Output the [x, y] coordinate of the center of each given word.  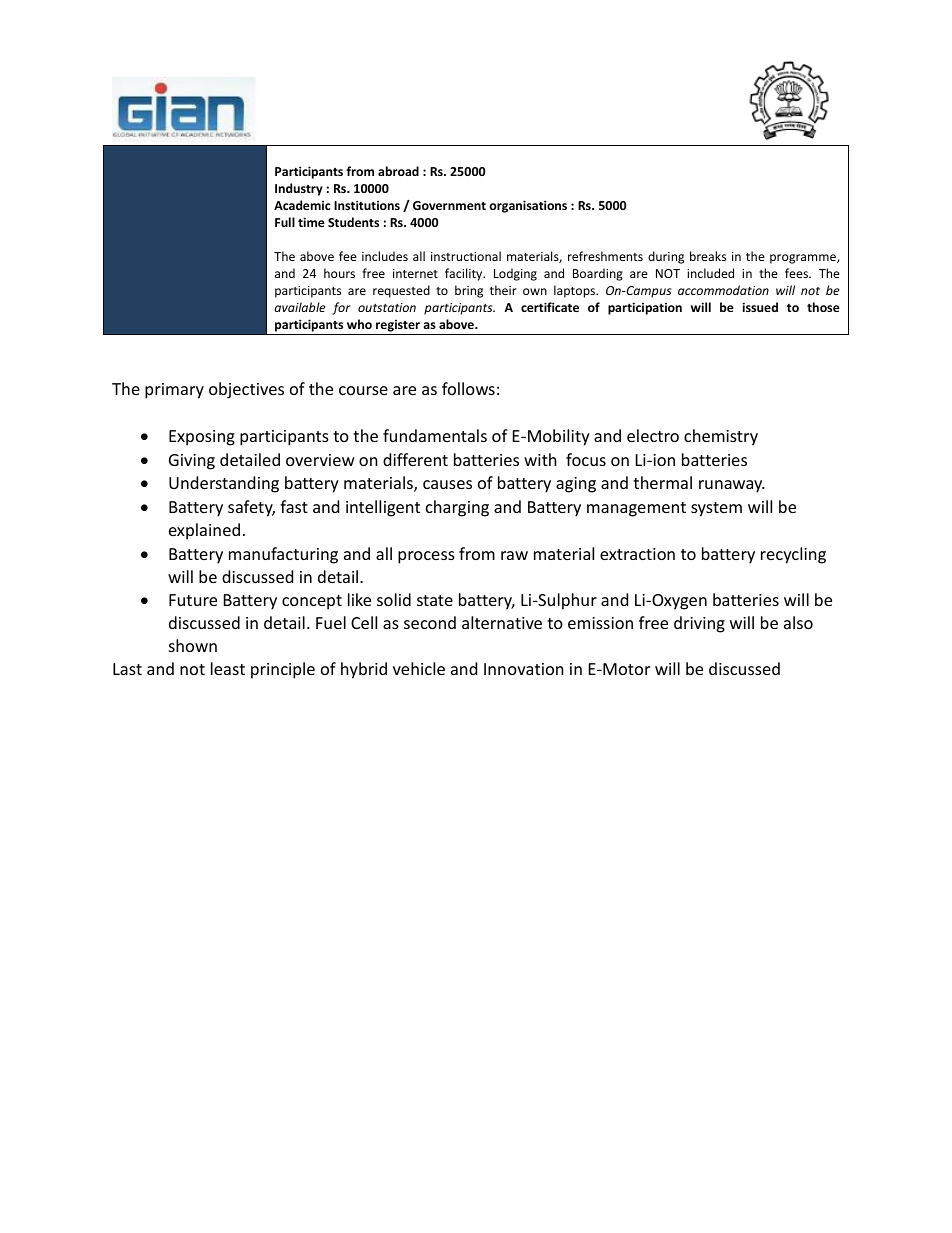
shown [193, 645]
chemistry [721, 437]
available [300, 307]
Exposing [202, 438]
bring [469, 291]
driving [699, 624]
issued [760, 307]
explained [204, 531]
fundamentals [435, 435]
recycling [793, 555]
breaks [708, 256]
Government [449, 205]
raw [514, 555]
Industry [299, 189]
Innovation [524, 669]
